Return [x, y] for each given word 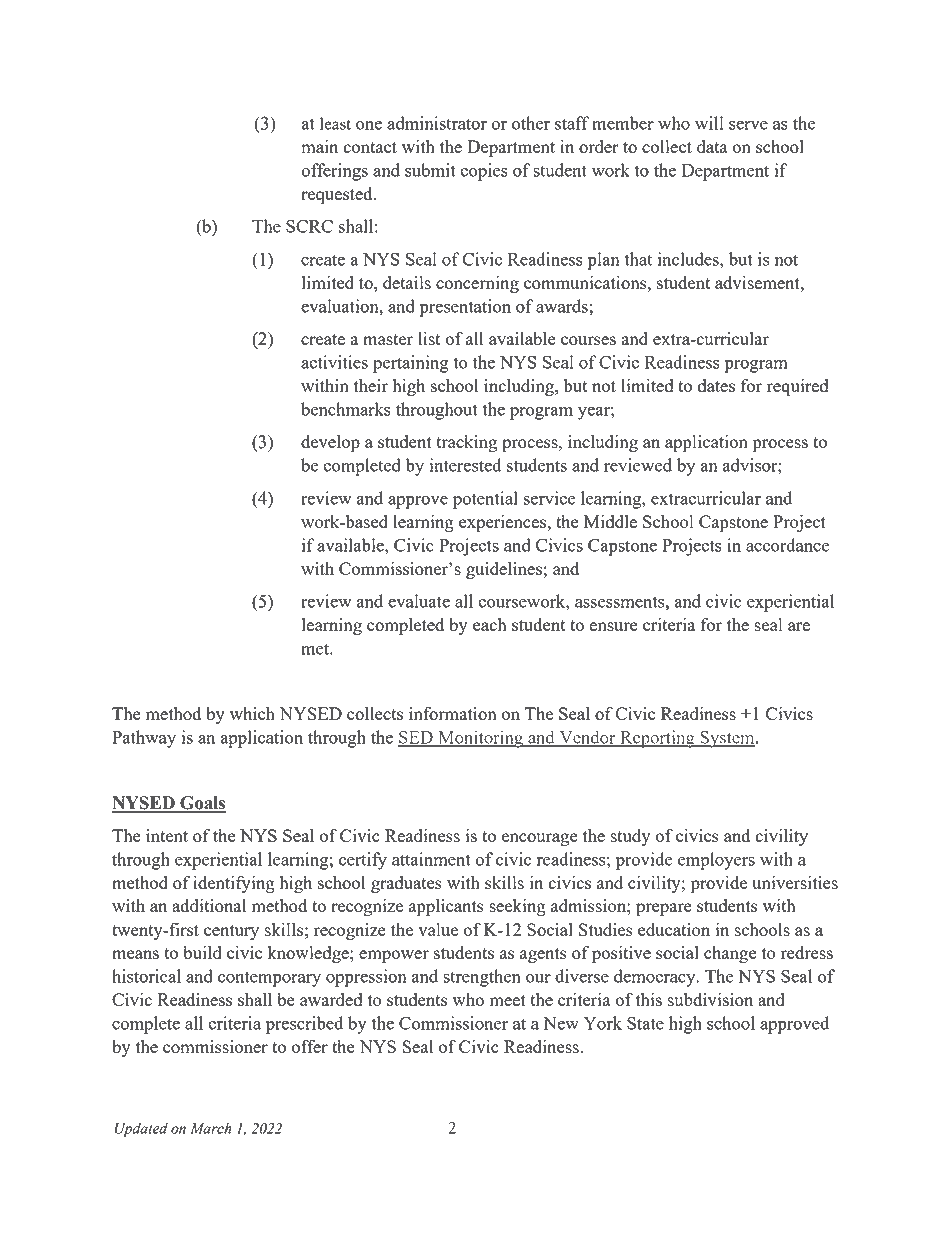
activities [334, 362]
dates [716, 385]
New [561, 1023]
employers [716, 861]
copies [484, 172]
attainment [431, 859]
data [712, 146]
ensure [613, 626]
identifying [234, 884]
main [319, 146]
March [210, 1128]
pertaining [411, 364]
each [490, 624]
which [252, 713]
